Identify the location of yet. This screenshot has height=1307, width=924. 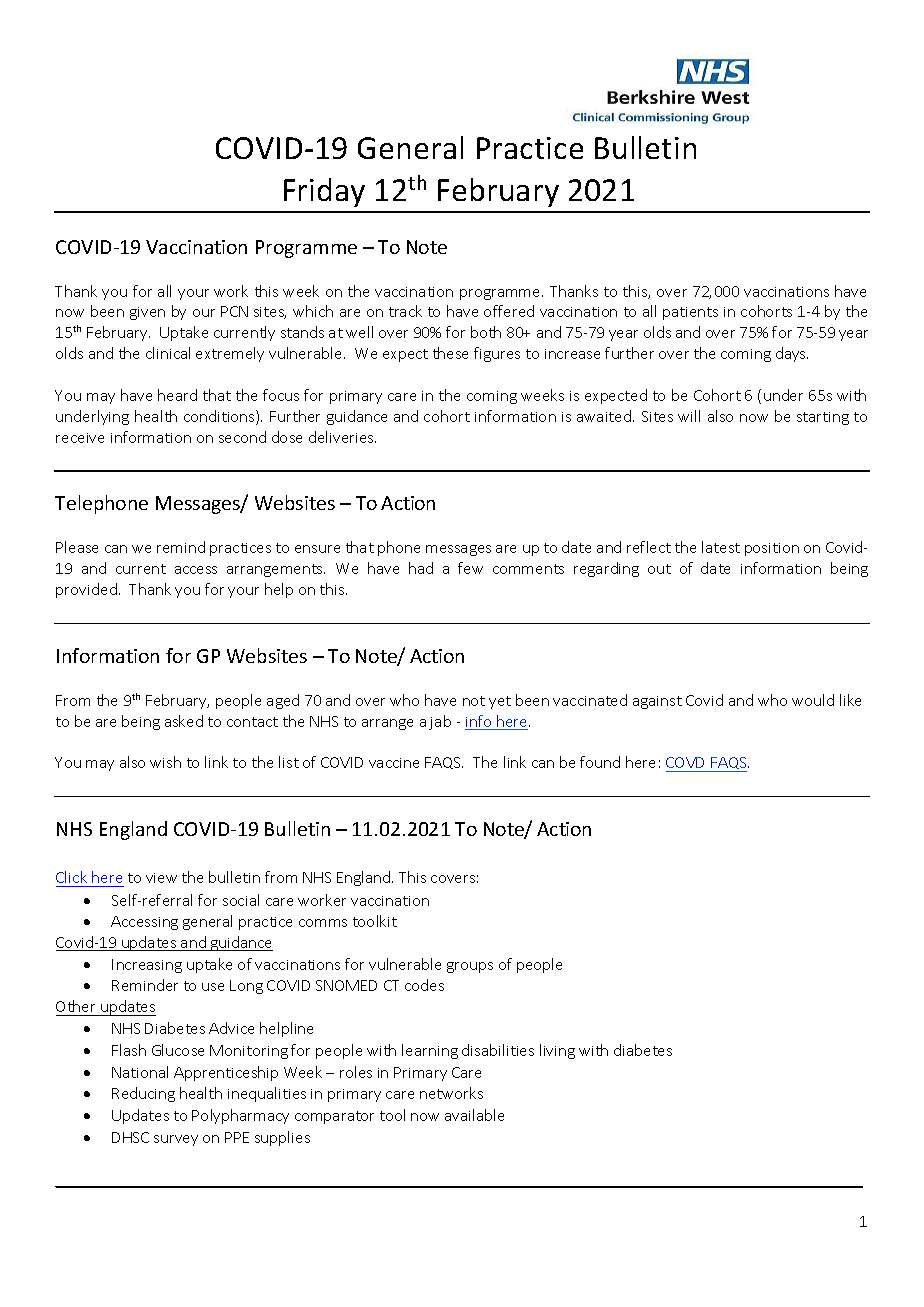
(500, 702).
